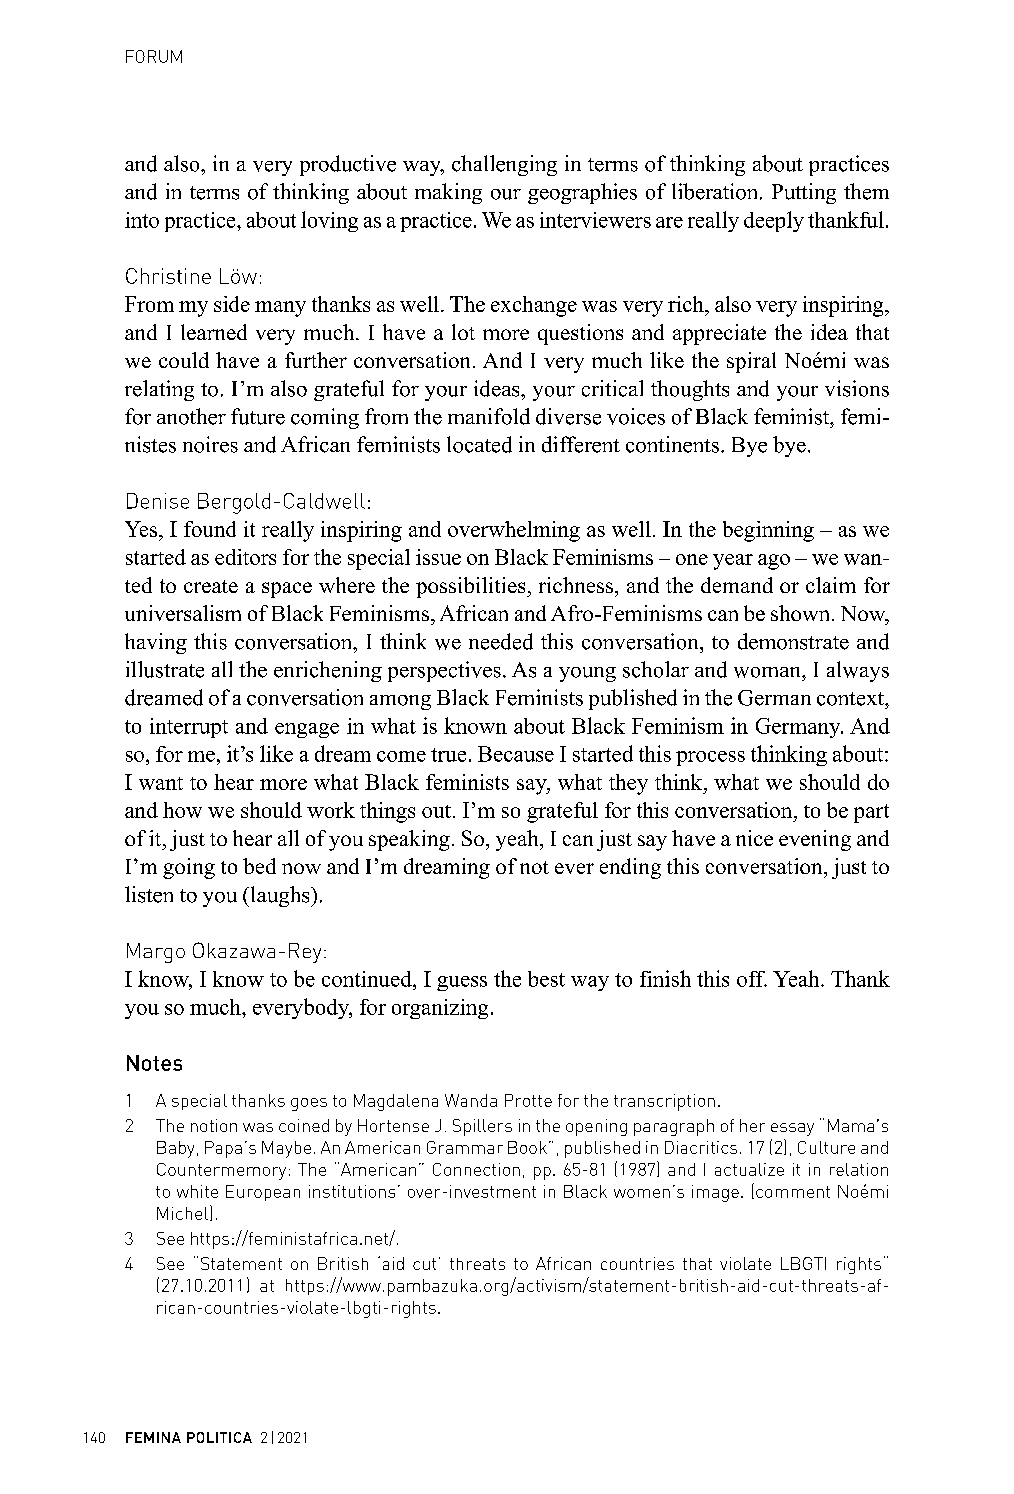 This screenshot has width=1014, height=1494. Describe the element at coordinates (527, 1147) in the screenshot. I see `Book` at that location.
